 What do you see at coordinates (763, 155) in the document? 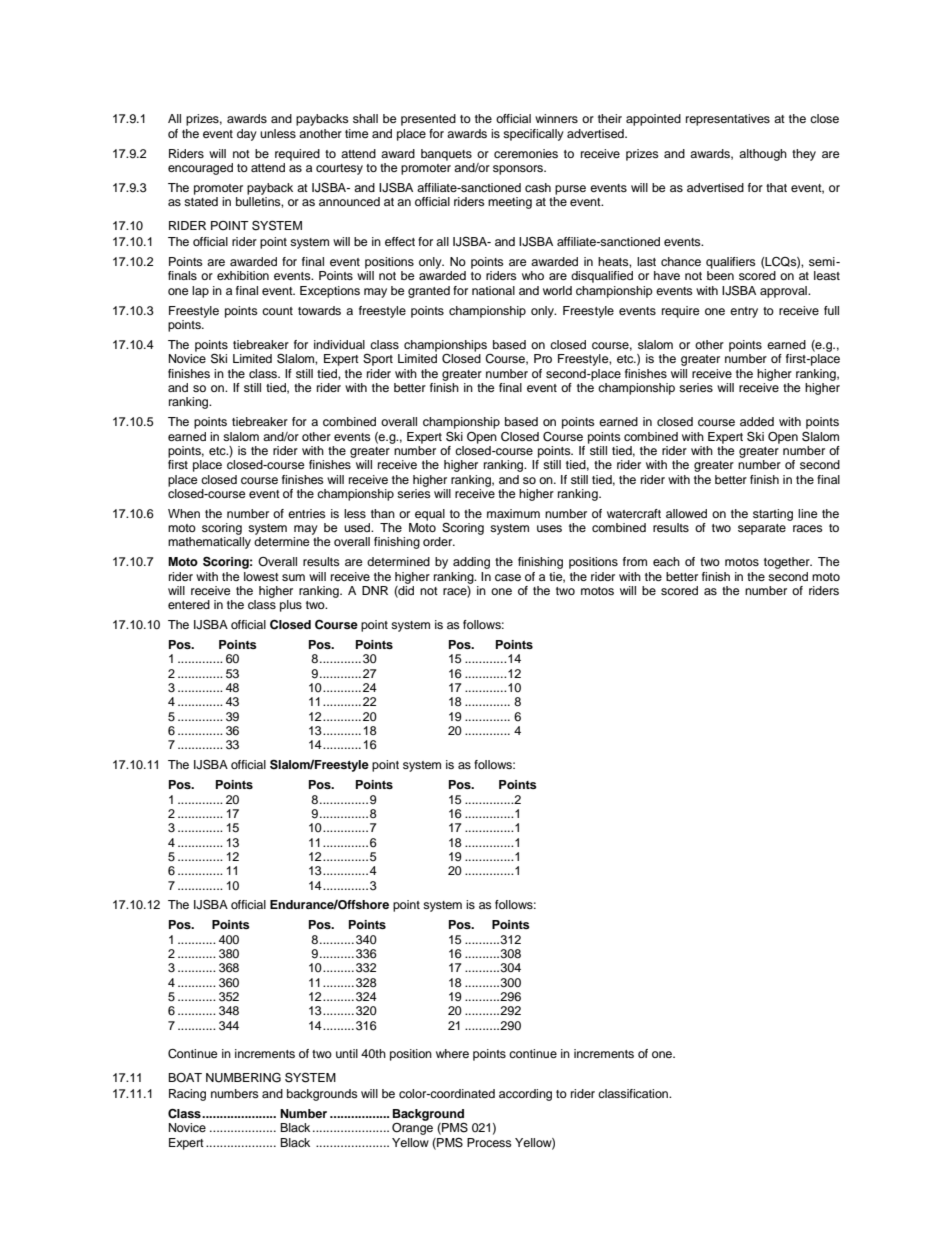
I see `although` at bounding box center [763, 155].
